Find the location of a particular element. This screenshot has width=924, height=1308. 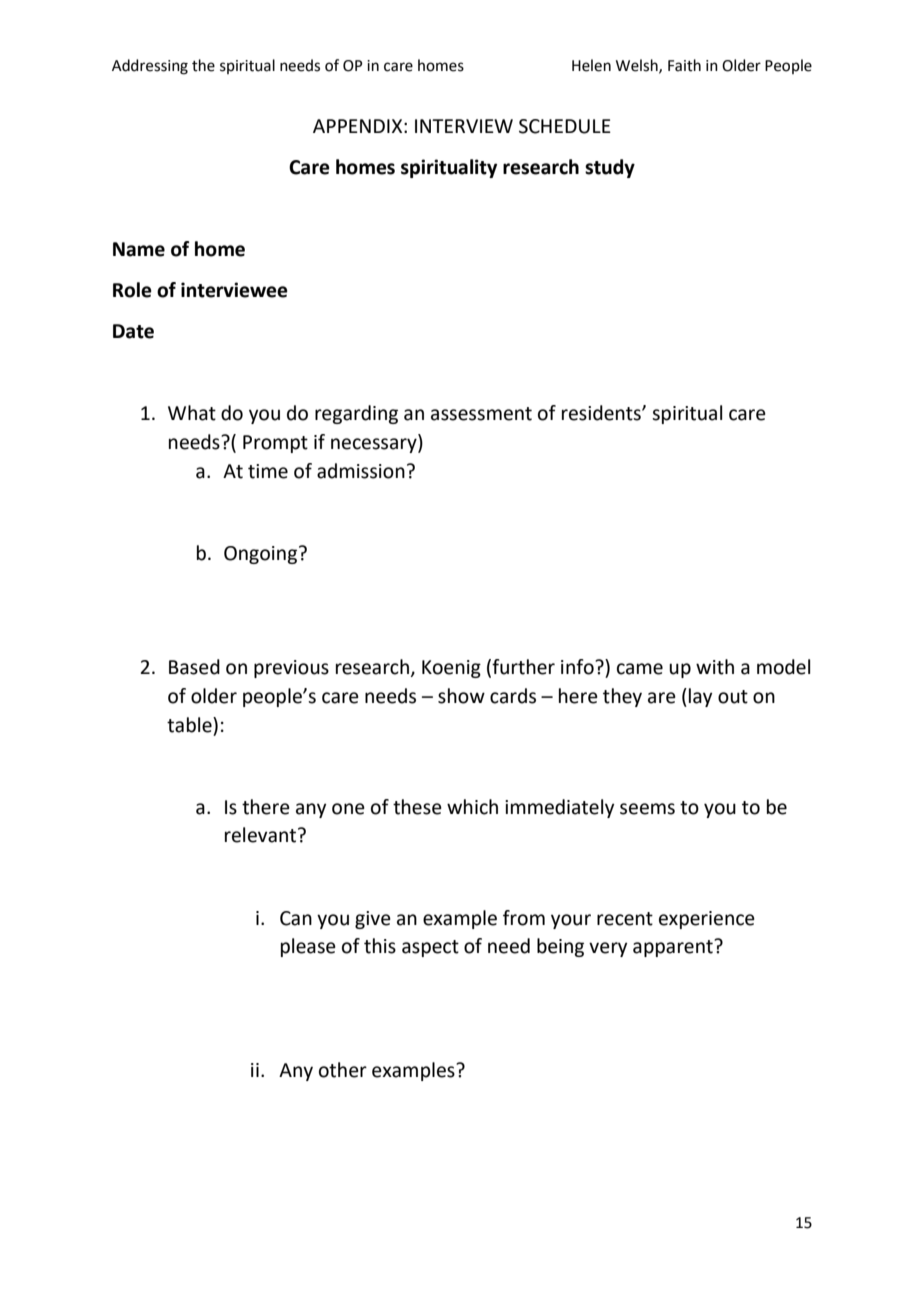

Faith is located at coordinates (684, 65).
